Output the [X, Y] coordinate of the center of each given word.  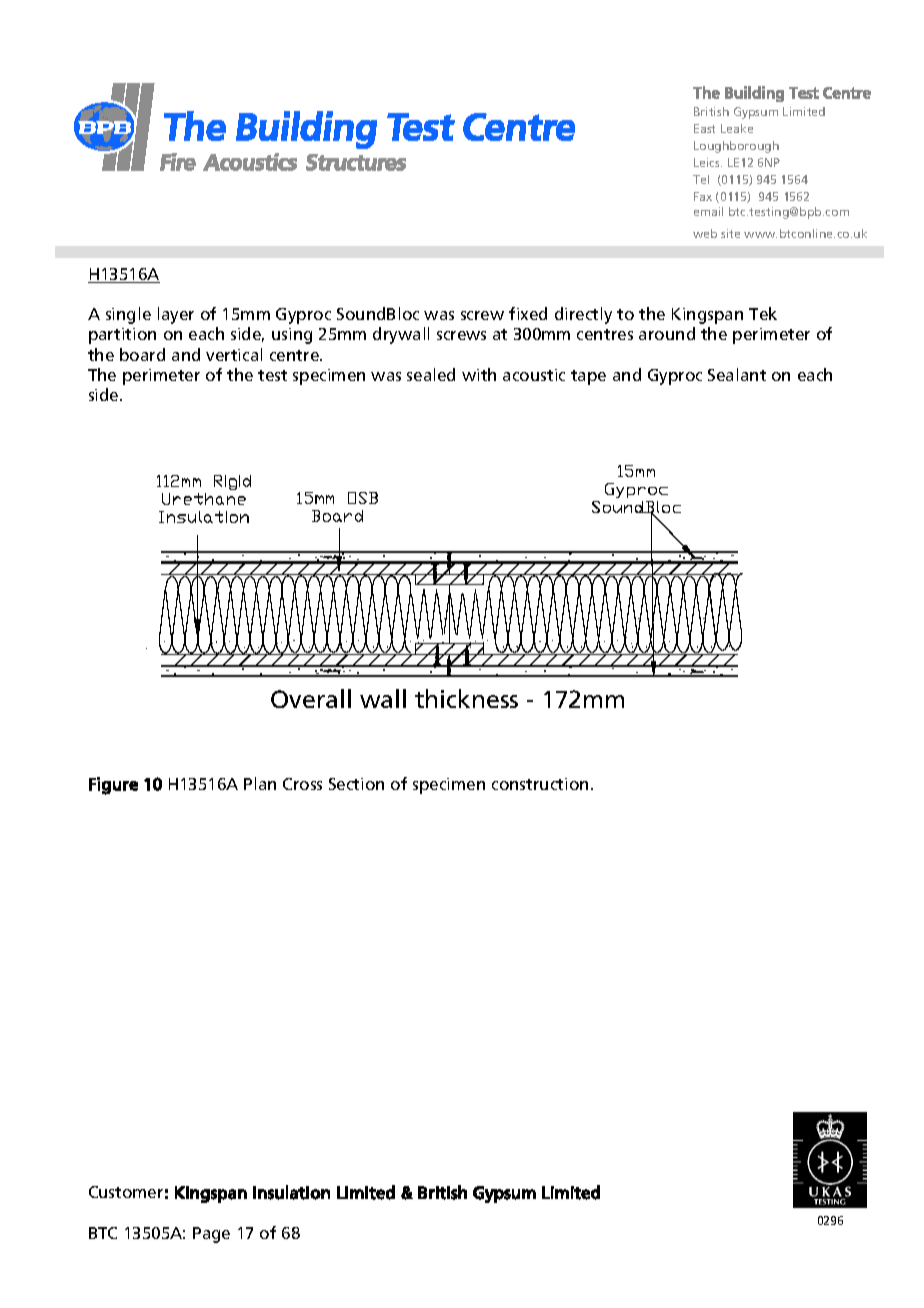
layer [176, 315]
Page [211, 1235]
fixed [528, 313]
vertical [234, 354]
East [704, 128]
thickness [466, 698]
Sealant [737, 374]
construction [540, 784]
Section [356, 784]
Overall [311, 698]
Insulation [291, 1192]
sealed [431, 374]
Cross [302, 784]
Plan [260, 783]
